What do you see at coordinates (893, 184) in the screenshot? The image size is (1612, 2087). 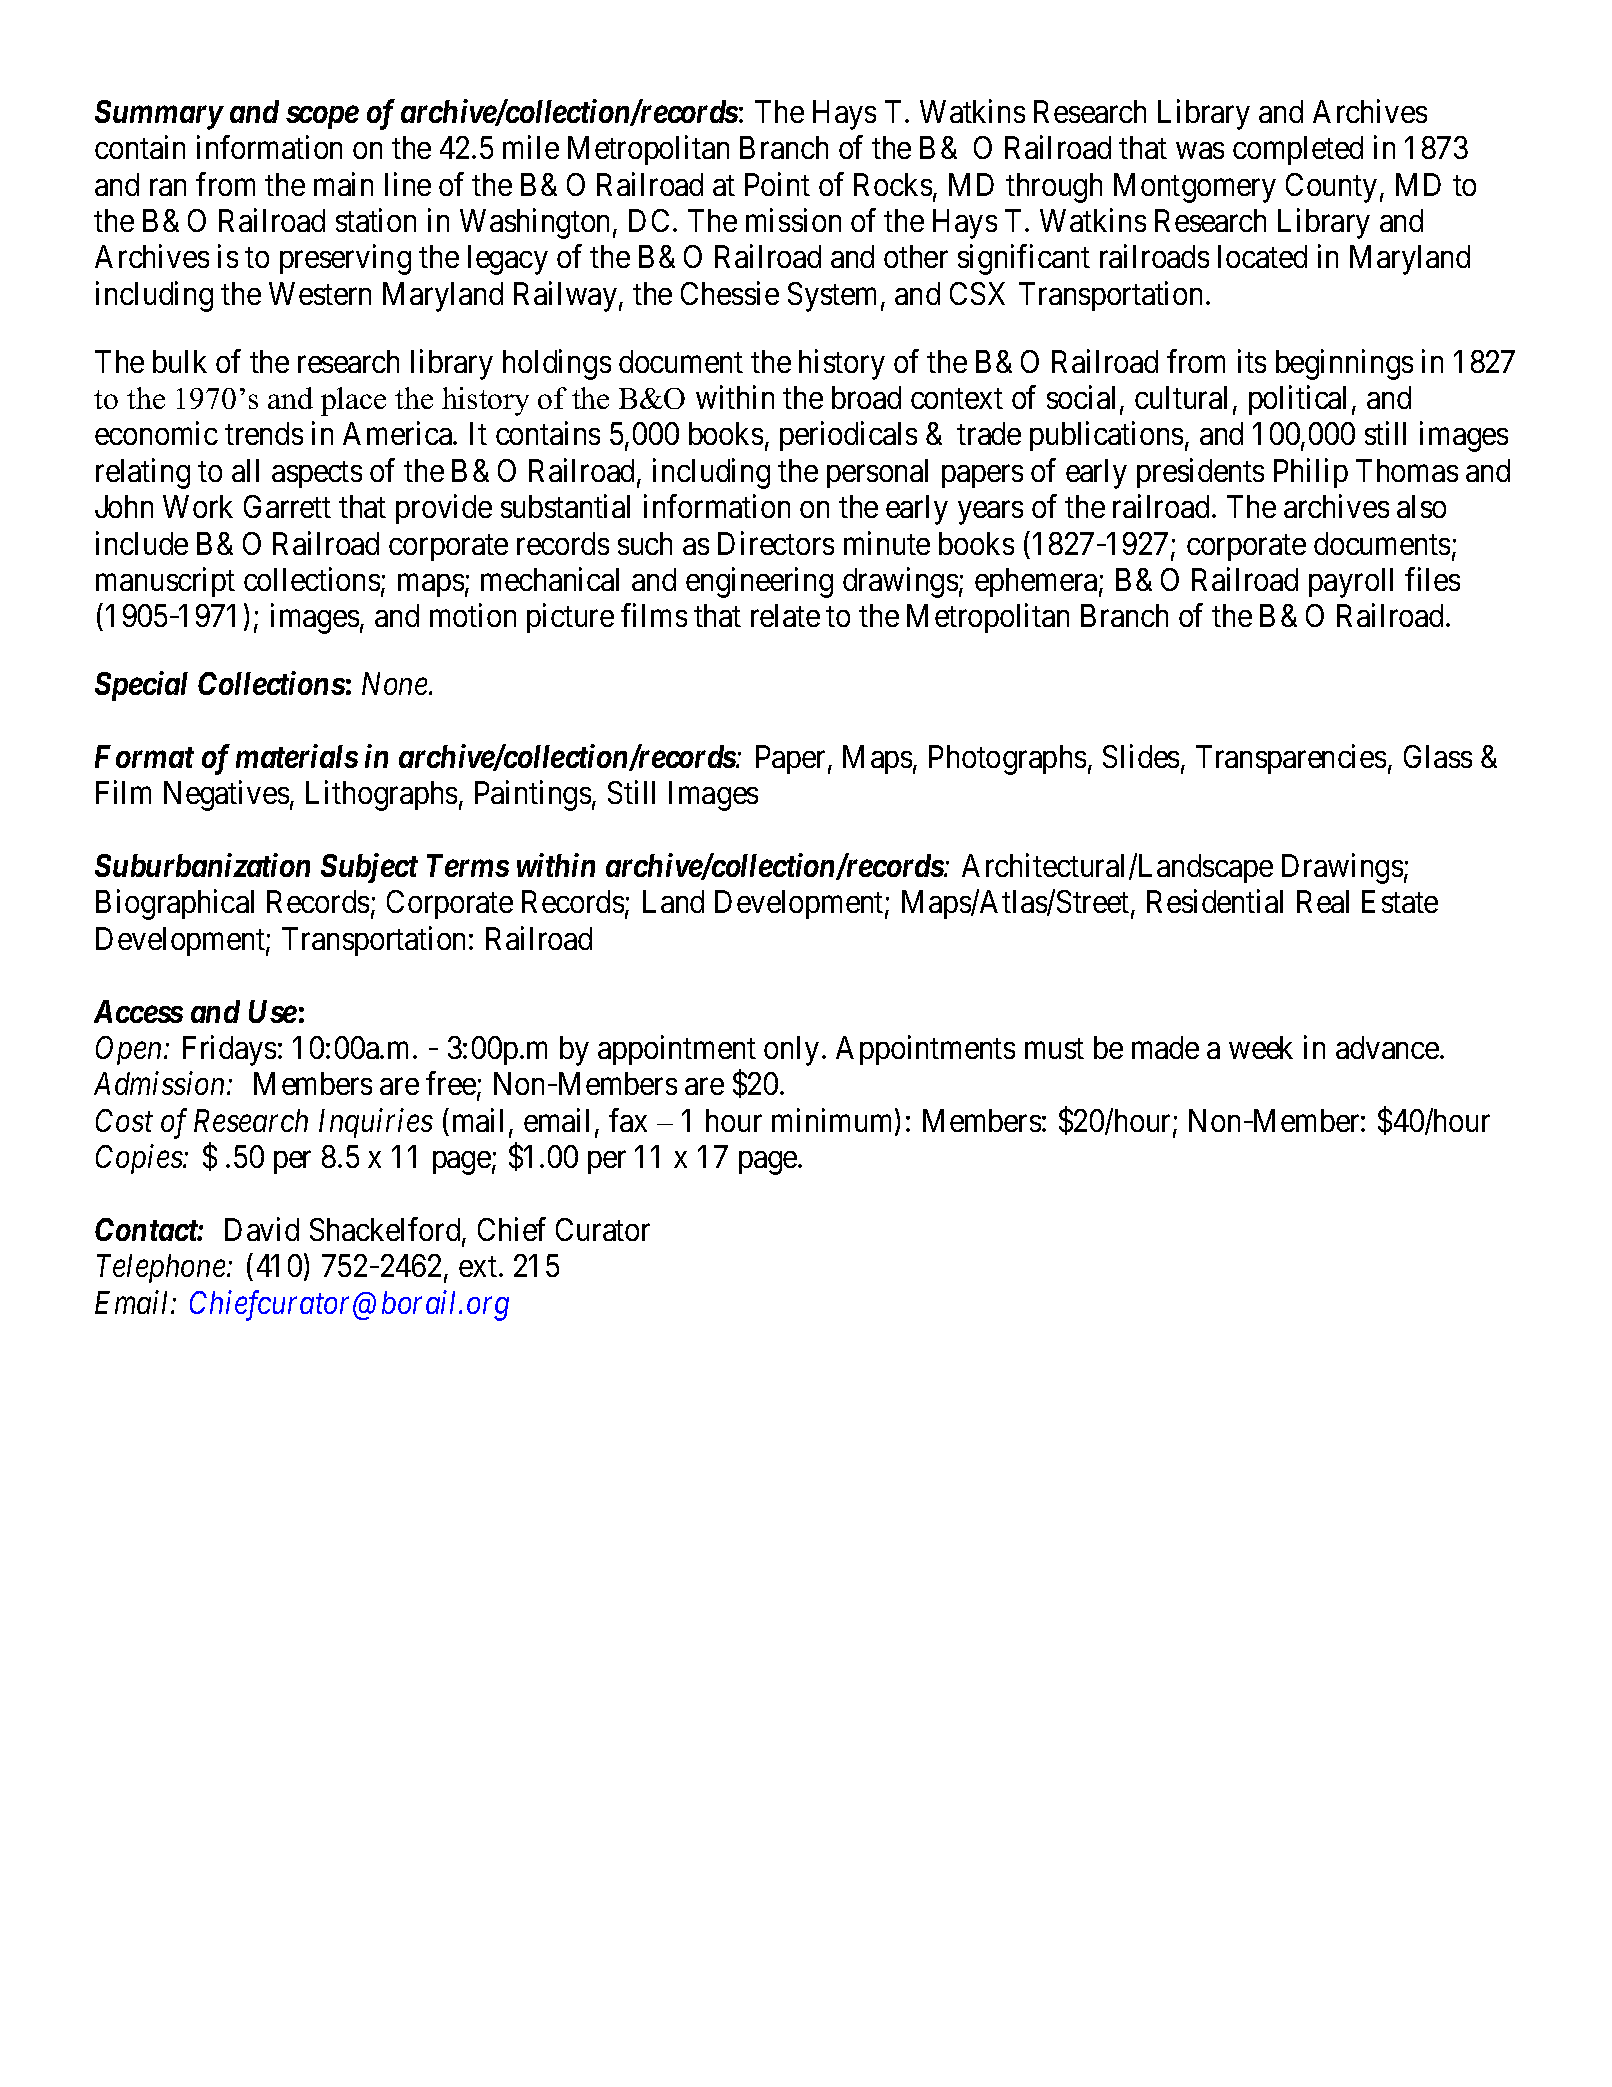 I see `Rocks` at bounding box center [893, 184].
